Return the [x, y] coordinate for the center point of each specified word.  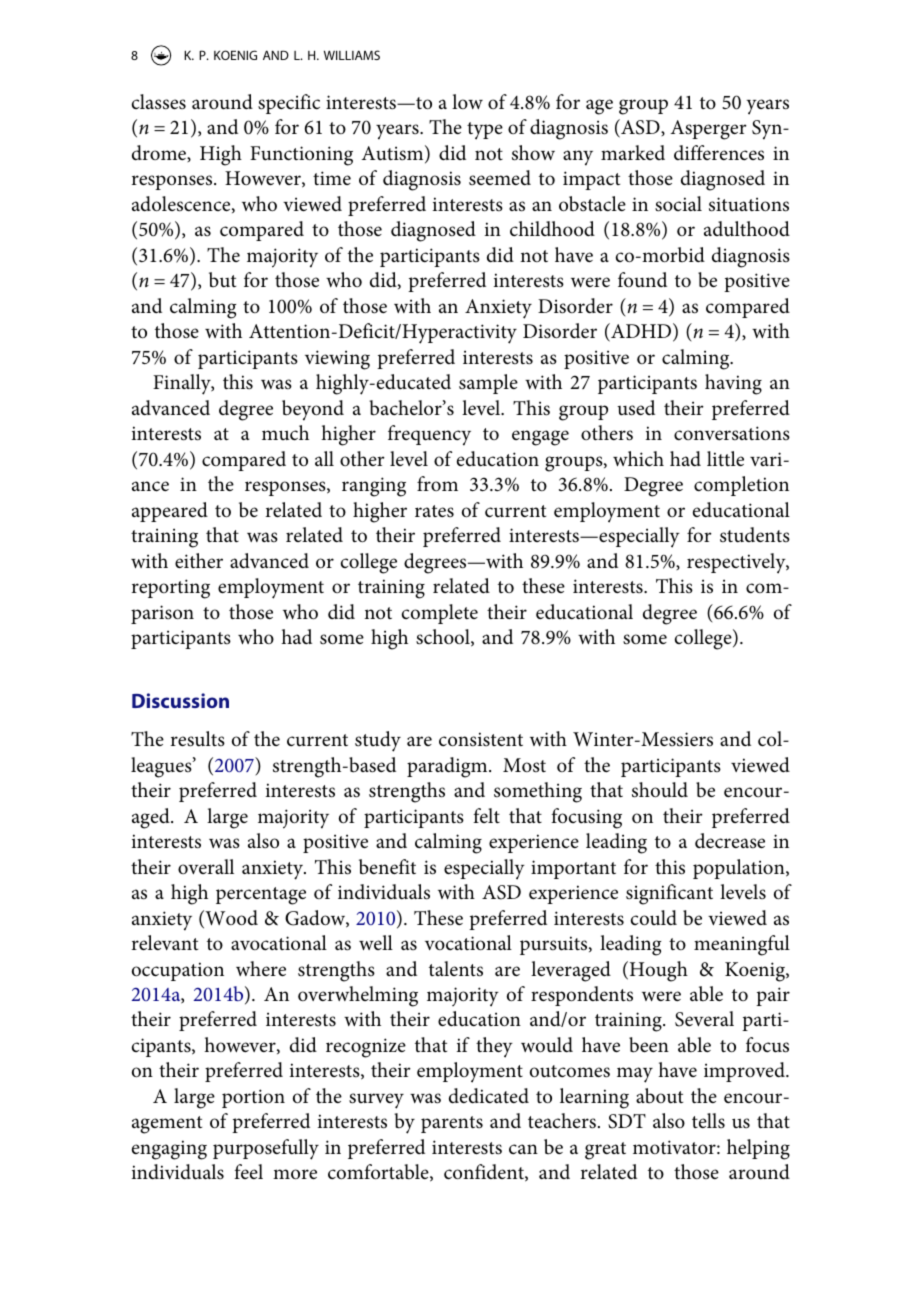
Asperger [708, 130]
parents [452, 1124]
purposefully [266, 1149]
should [660, 790]
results [198, 739]
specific [289, 104]
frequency [429, 435]
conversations [732, 433]
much [285, 433]
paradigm [448, 767]
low [467, 101]
